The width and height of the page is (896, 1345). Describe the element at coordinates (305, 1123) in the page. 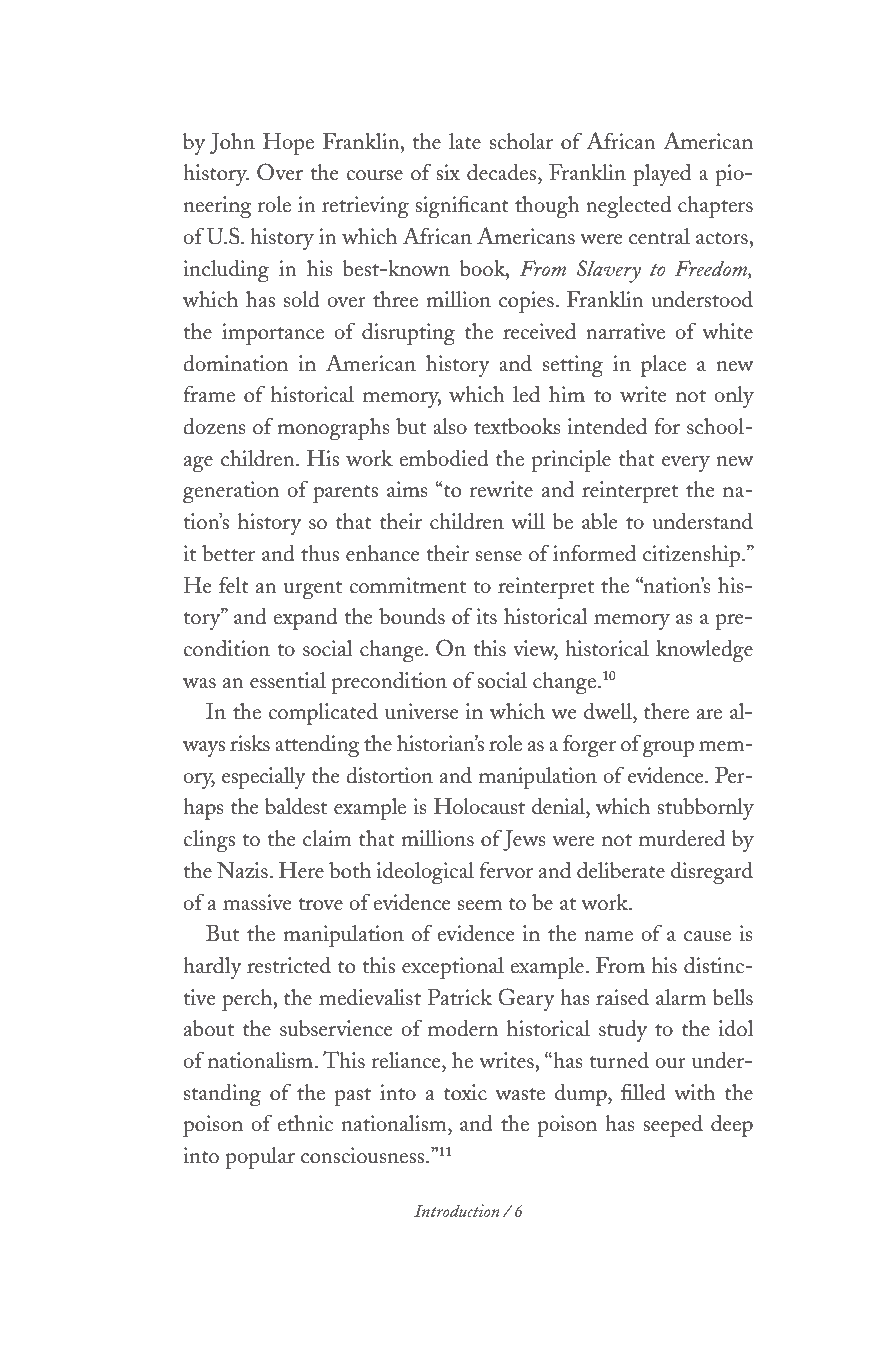

I see `ethnic` at that location.
